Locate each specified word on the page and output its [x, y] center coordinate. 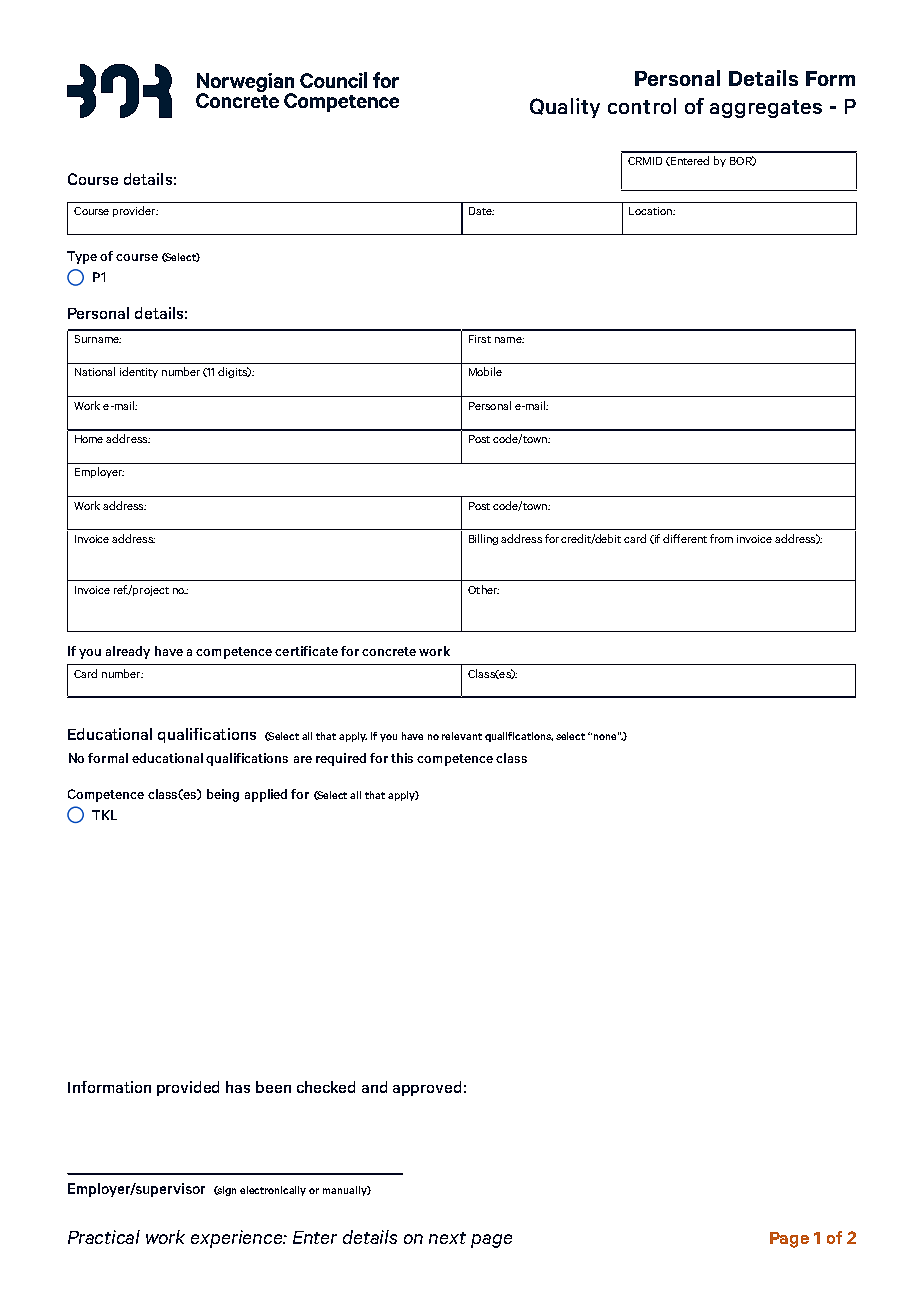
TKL [104, 815]
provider [135, 211]
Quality [565, 108]
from [721, 538]
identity [139, 372]
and [374, 1087]
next [447, 1238]
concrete [389, 651]
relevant [462, 736]
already [128, 652]
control [642, 106]
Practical [104, 1237]
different [685, 538]
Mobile [485, 371]
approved [427, 1088]
